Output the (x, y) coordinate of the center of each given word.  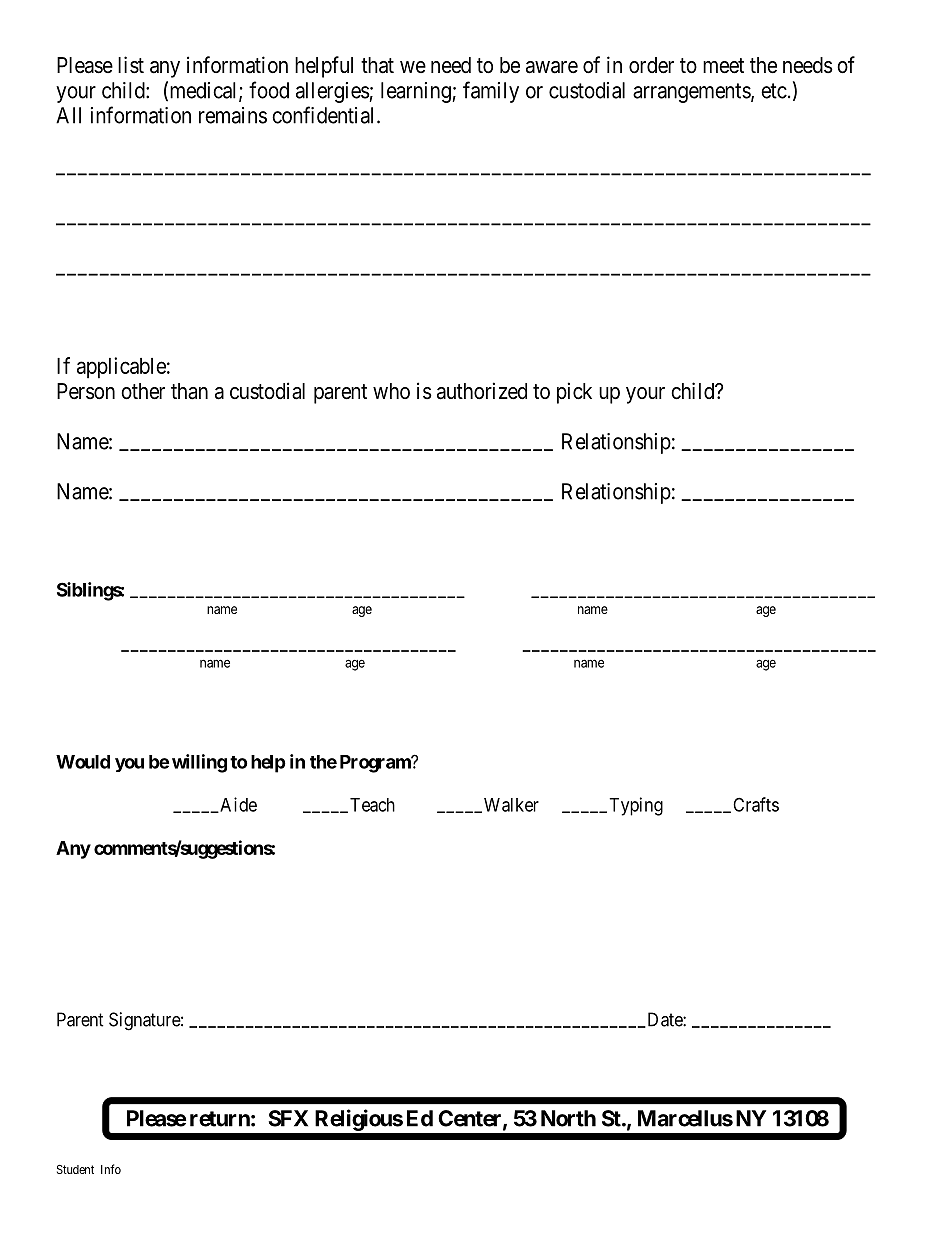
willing (199, 763)
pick (574, 393)
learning (417, 92)
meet (723, 66)
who (391, 391)
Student (75, 1169)
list (131, 65)
